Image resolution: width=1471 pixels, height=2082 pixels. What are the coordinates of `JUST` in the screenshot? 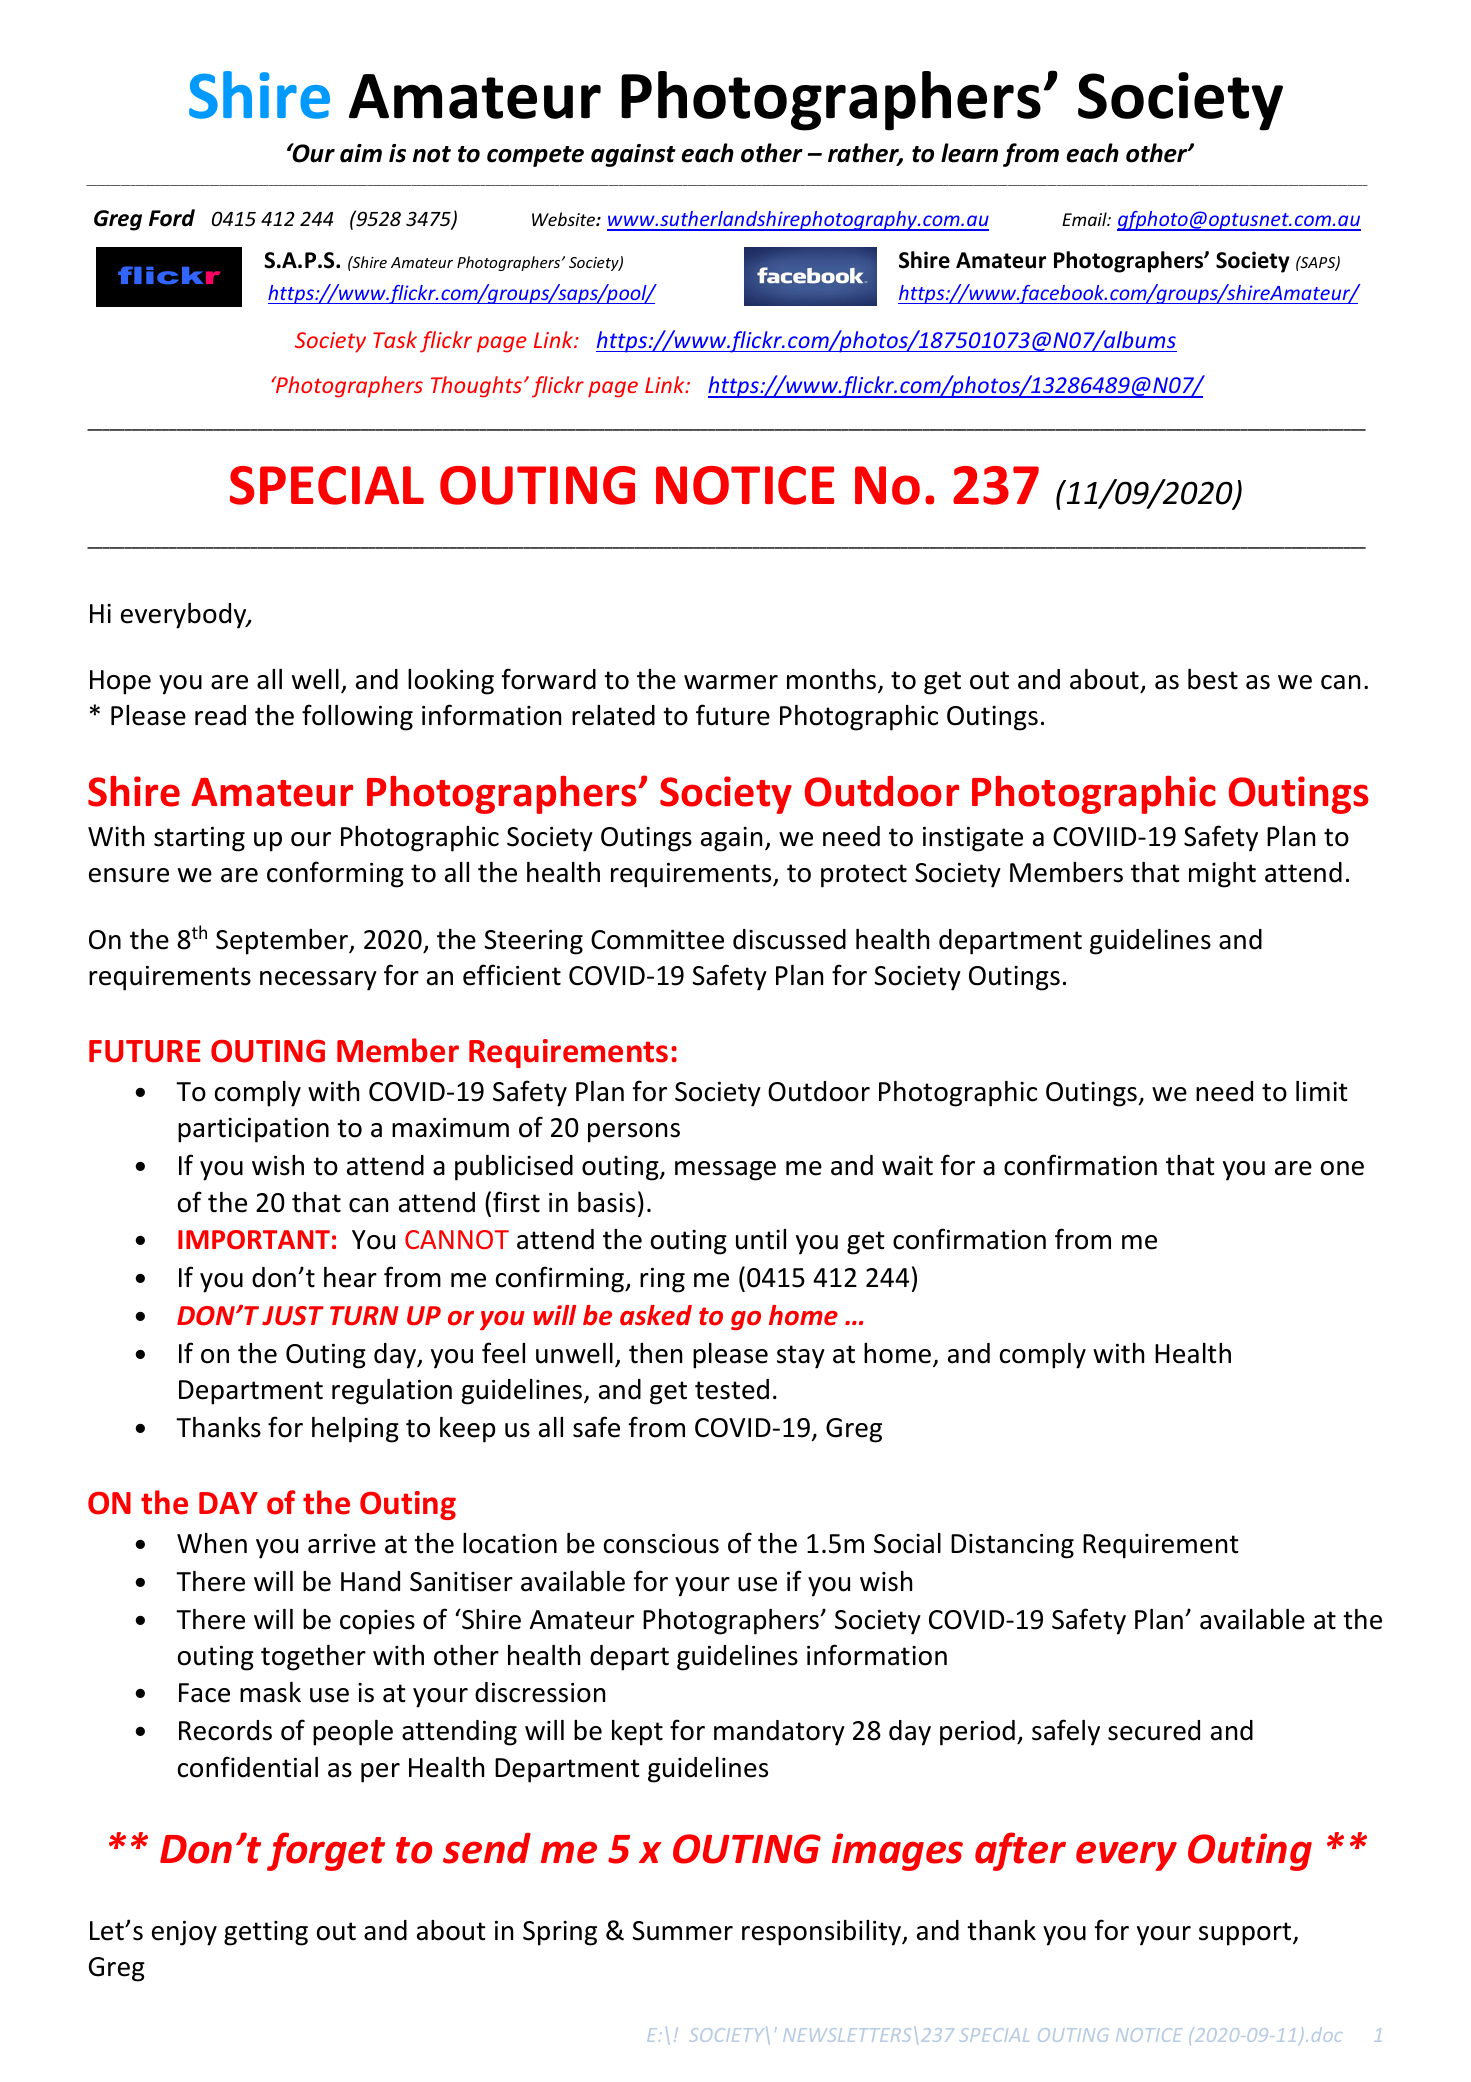 It's located at (293, 1316).
